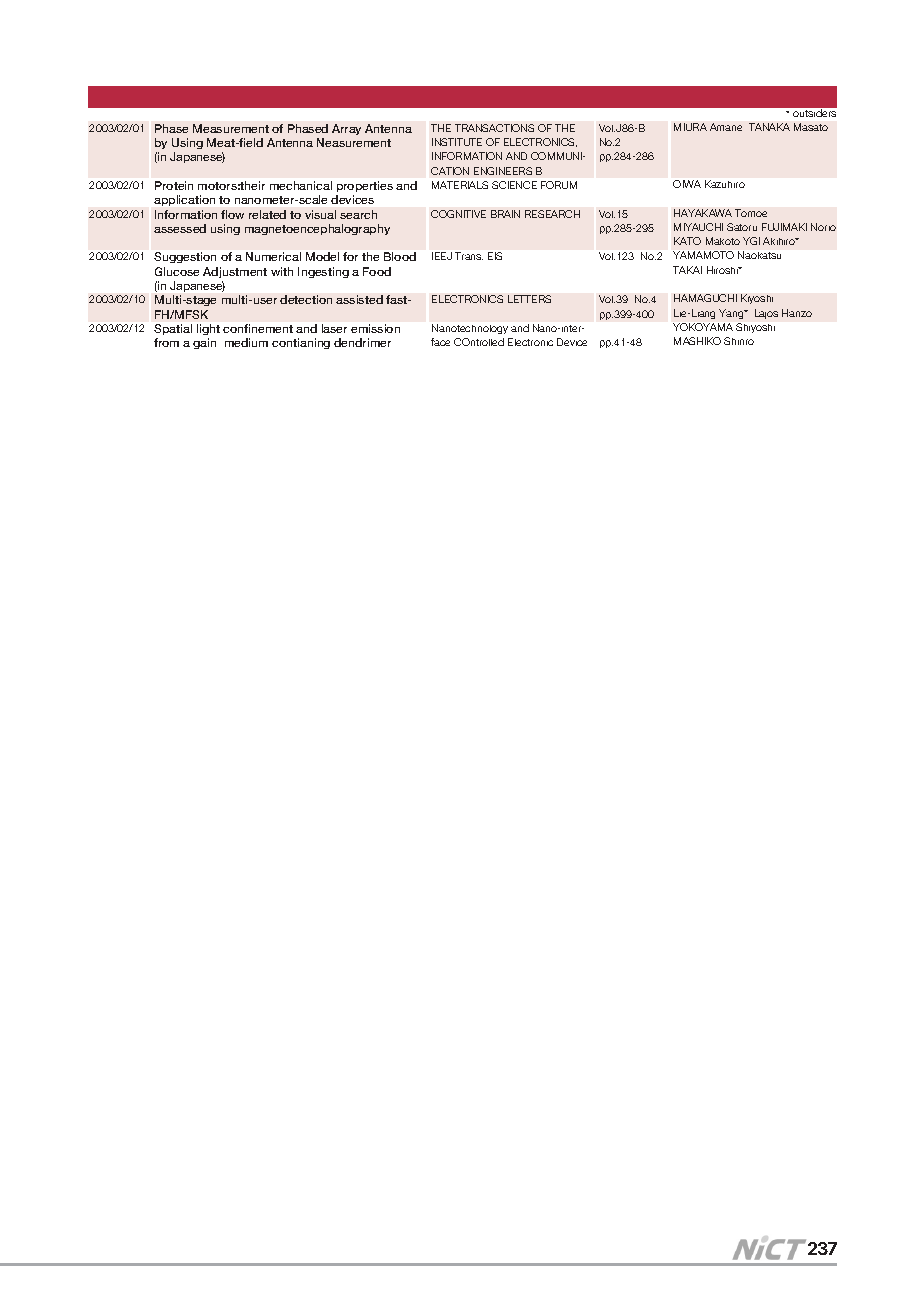 The height and width of the screenshot is (1307, 924). Describe the element at coordinates (231, 128) in the screenshot. I see `Measurement` at that location.
